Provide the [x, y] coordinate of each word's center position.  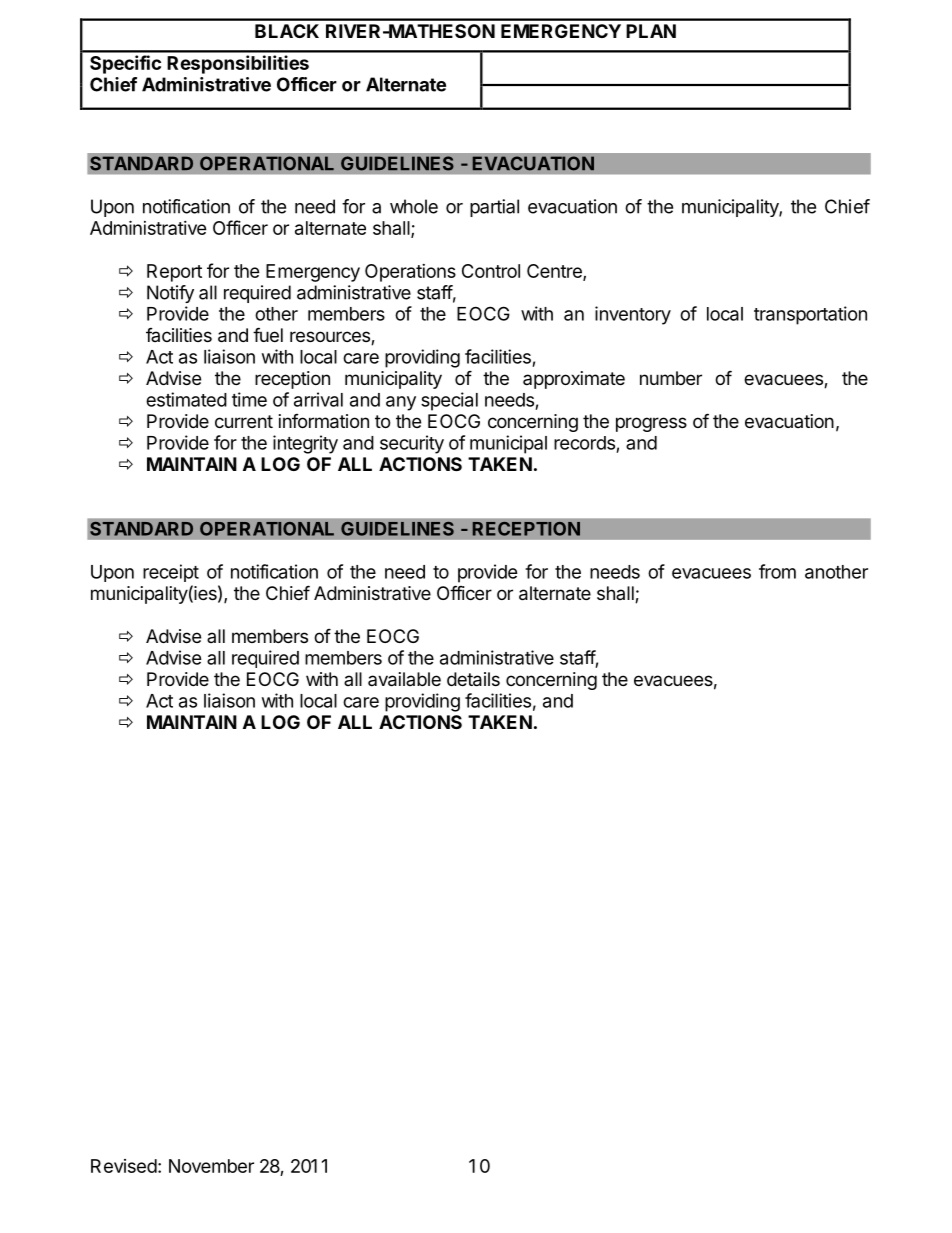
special [449, 401]
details [473, 679]
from [777, 571]
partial [494, 208]
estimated [186, 399]
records [584, 443]
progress [651, 424]
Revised [124, 1166]
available [404, 679]
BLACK [287, 31]
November [211, 1166]
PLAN [651, 31]
